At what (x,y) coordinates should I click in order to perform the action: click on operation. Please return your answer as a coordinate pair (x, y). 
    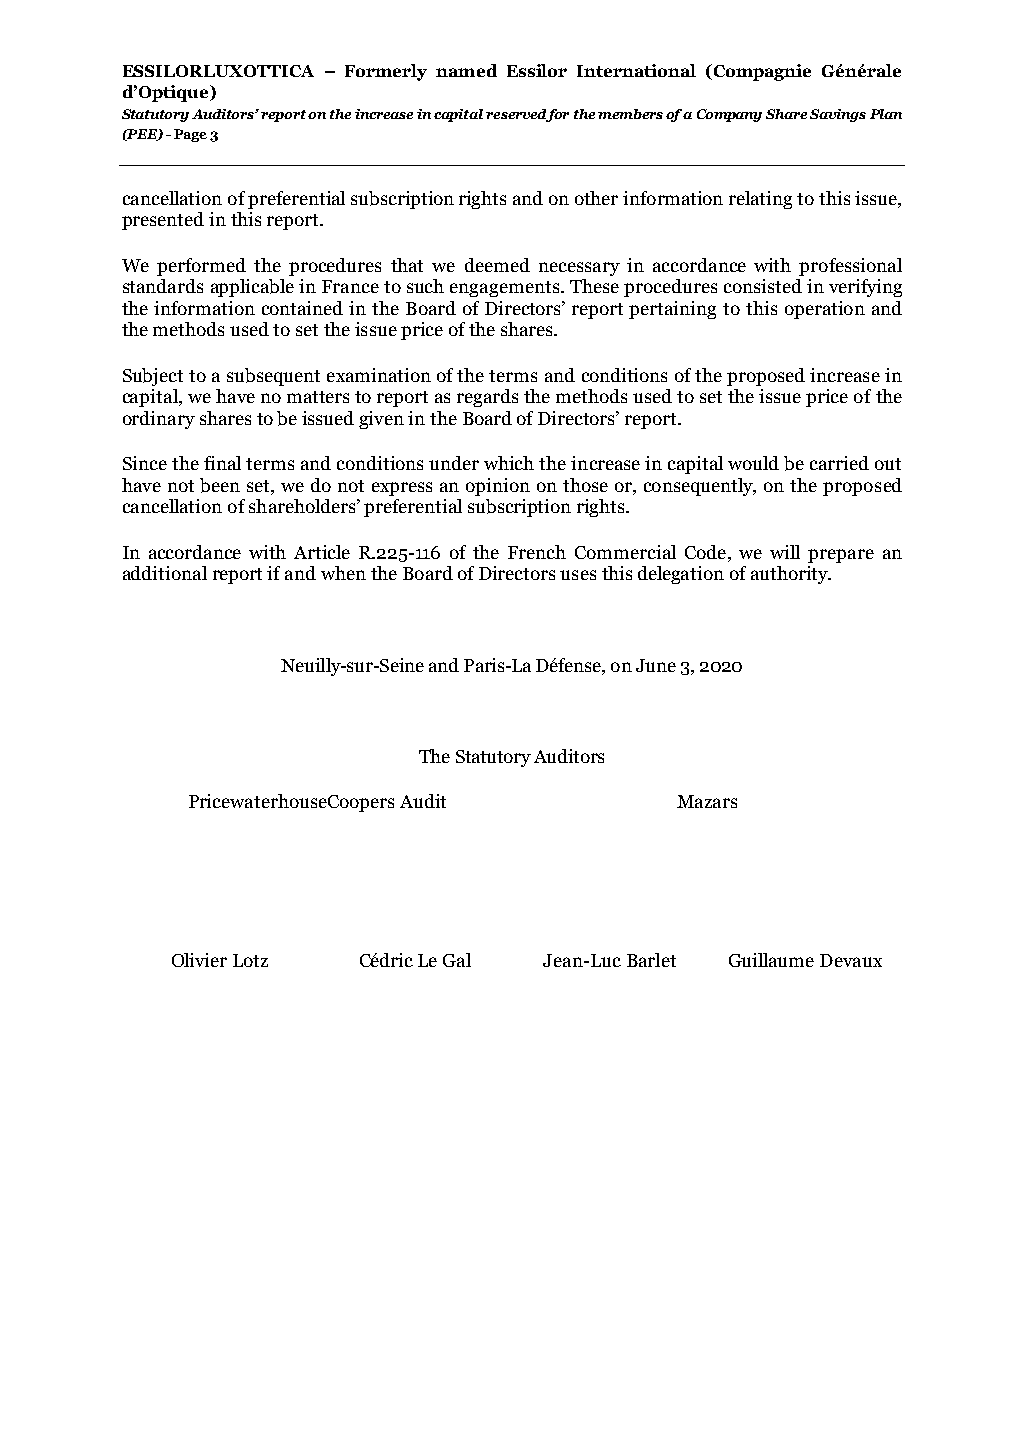
    Looking at the image, I should click on (825, 310).
